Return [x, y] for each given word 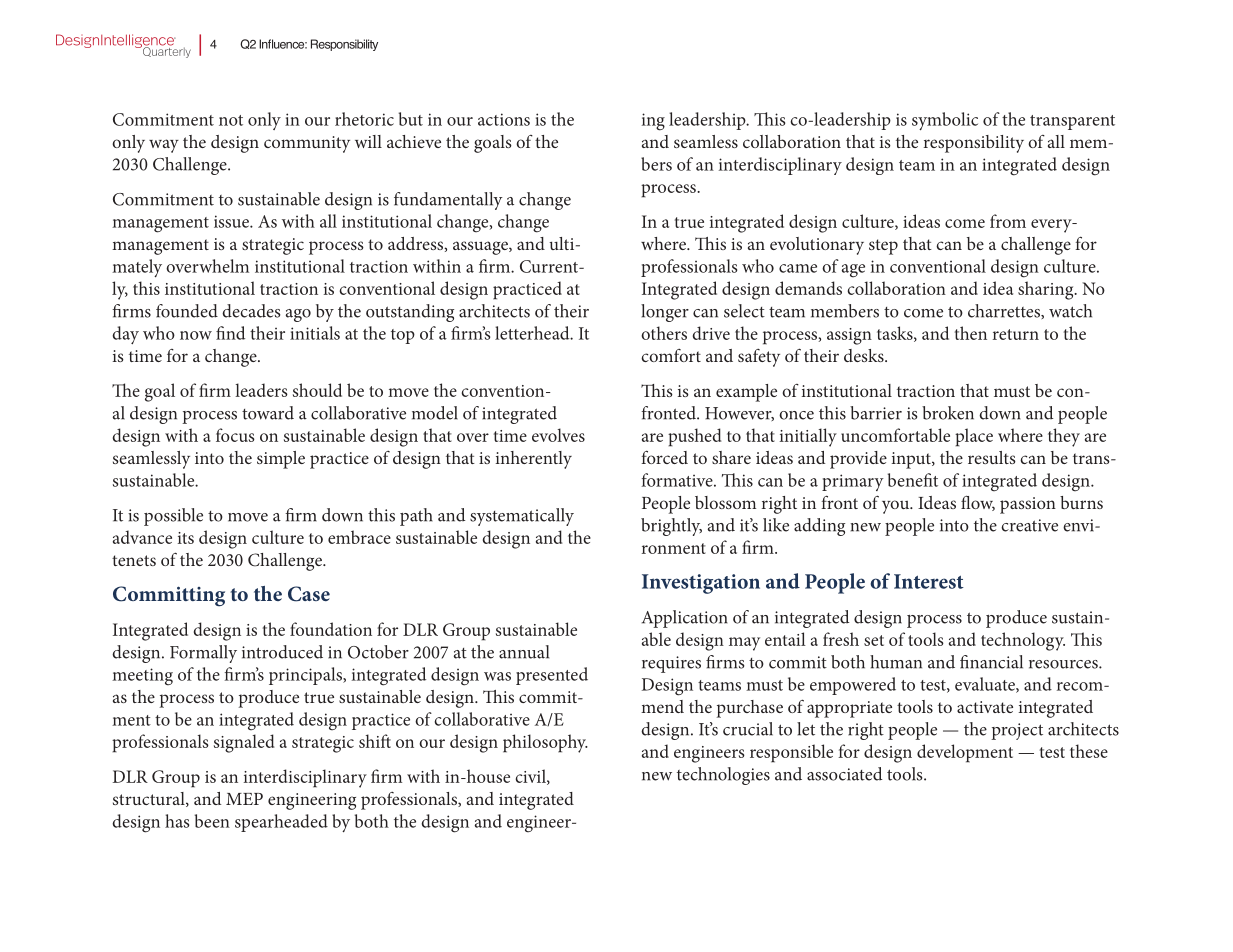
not [231, 120]
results [992, 457]
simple [281, 460]
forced [664, 457]
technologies [723, 776]
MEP [244, 799]
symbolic [945, 121]
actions [504, 119]
